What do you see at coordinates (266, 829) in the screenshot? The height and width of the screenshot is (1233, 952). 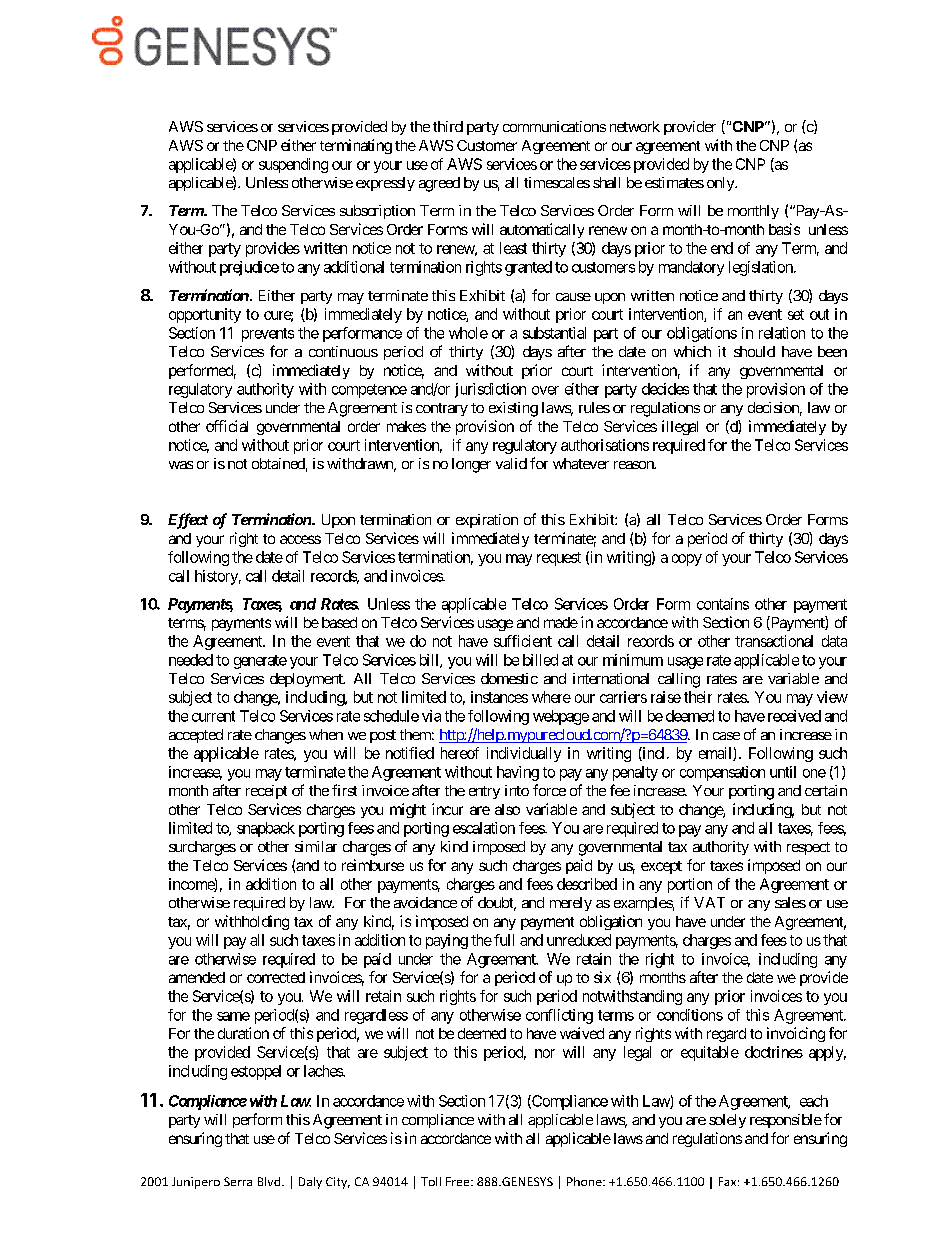 I see `snapback` at bounding box center [266, 829].
